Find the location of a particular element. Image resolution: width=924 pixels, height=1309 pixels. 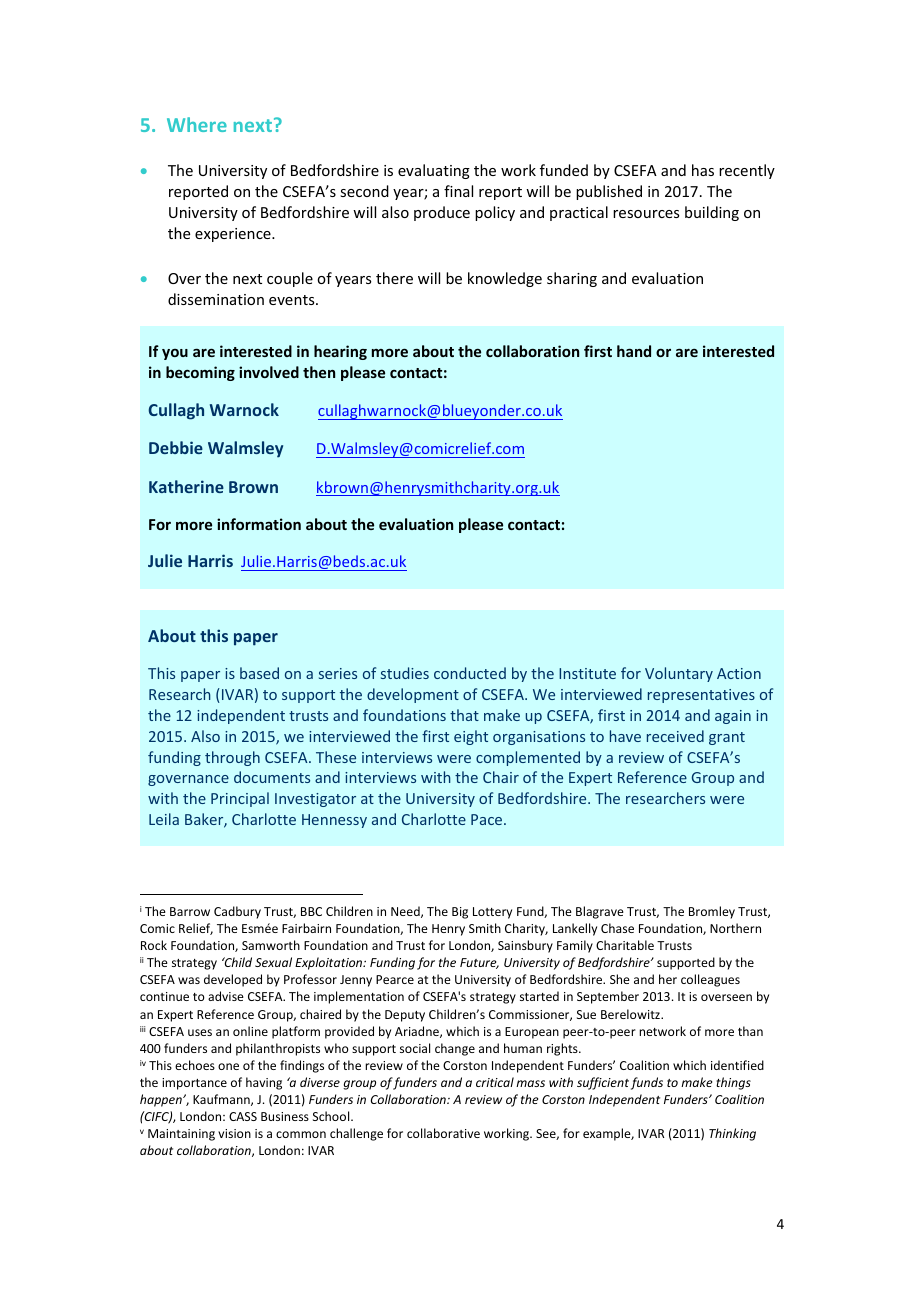

collaborative is located at coordinates (443, 1133).
